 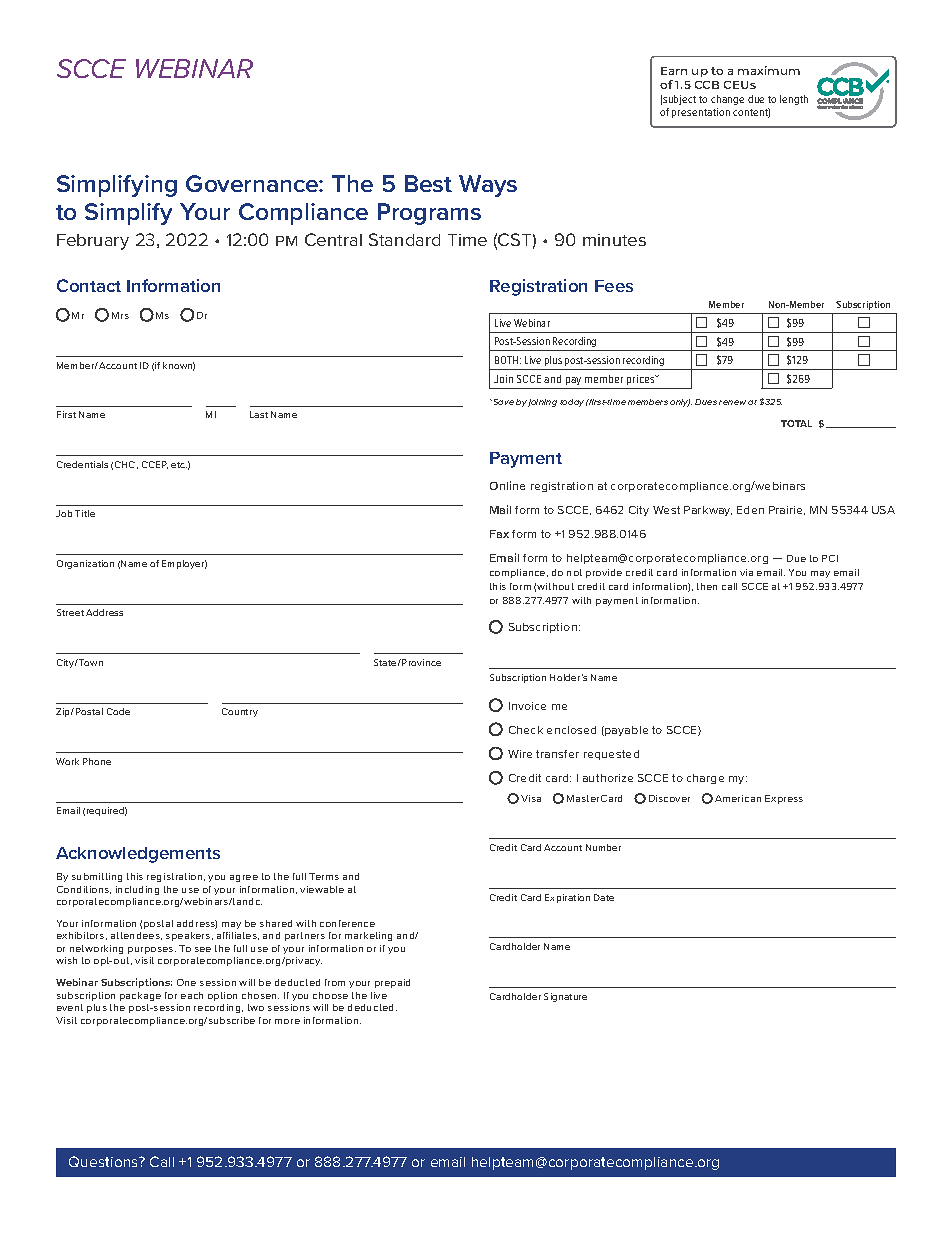 I want to click on February, so click(x=93, y=242).
